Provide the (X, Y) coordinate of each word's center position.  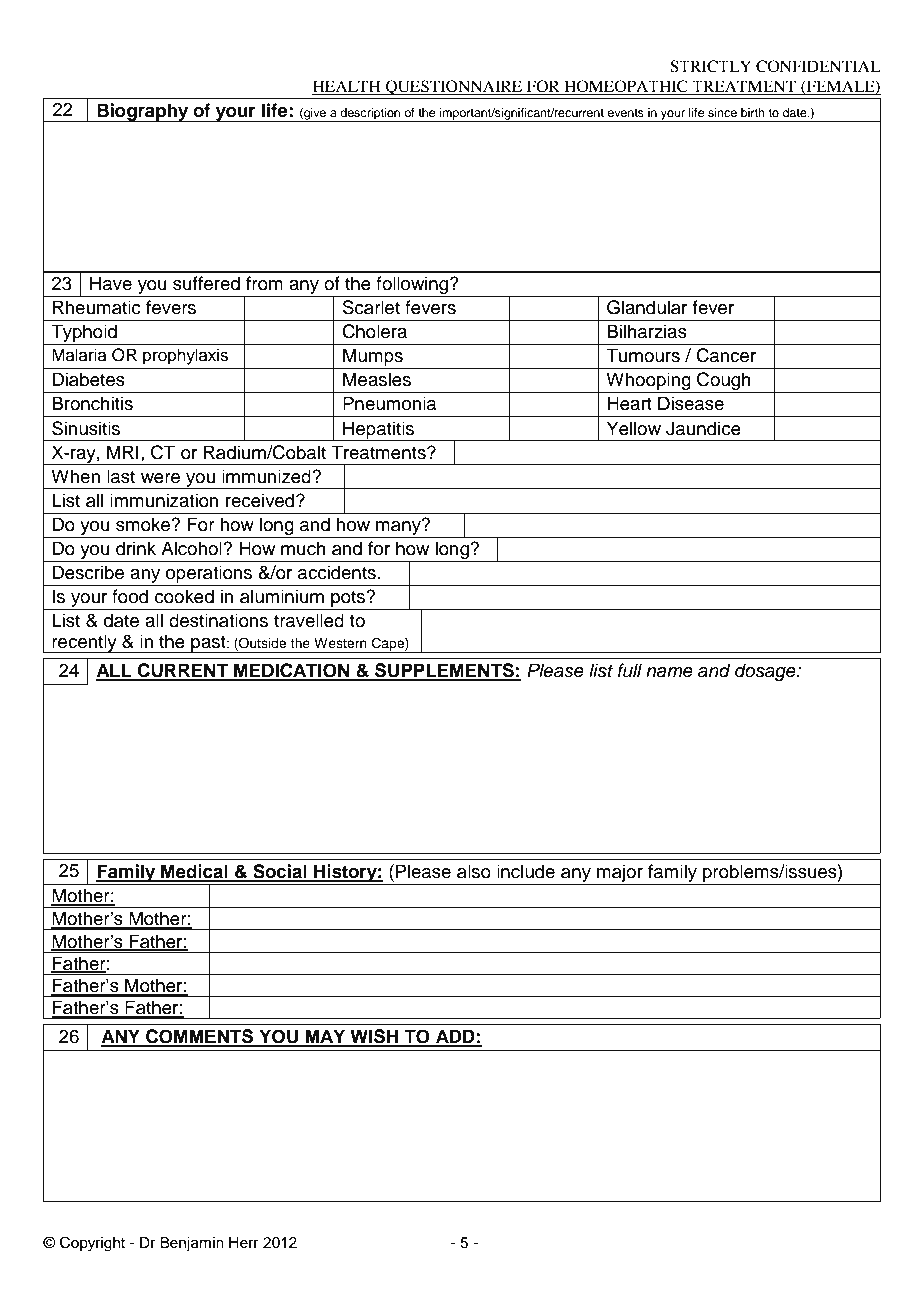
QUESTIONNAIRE (454, 87)
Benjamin (192, 1244)
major (620, 873)
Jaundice (703, 428)
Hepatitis (379, 431)
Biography (143, 112)
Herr (244, 1243)
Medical (194, 872)
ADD (455, 1037)
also (474, 871)
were (160, 478)
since (722, 112)
